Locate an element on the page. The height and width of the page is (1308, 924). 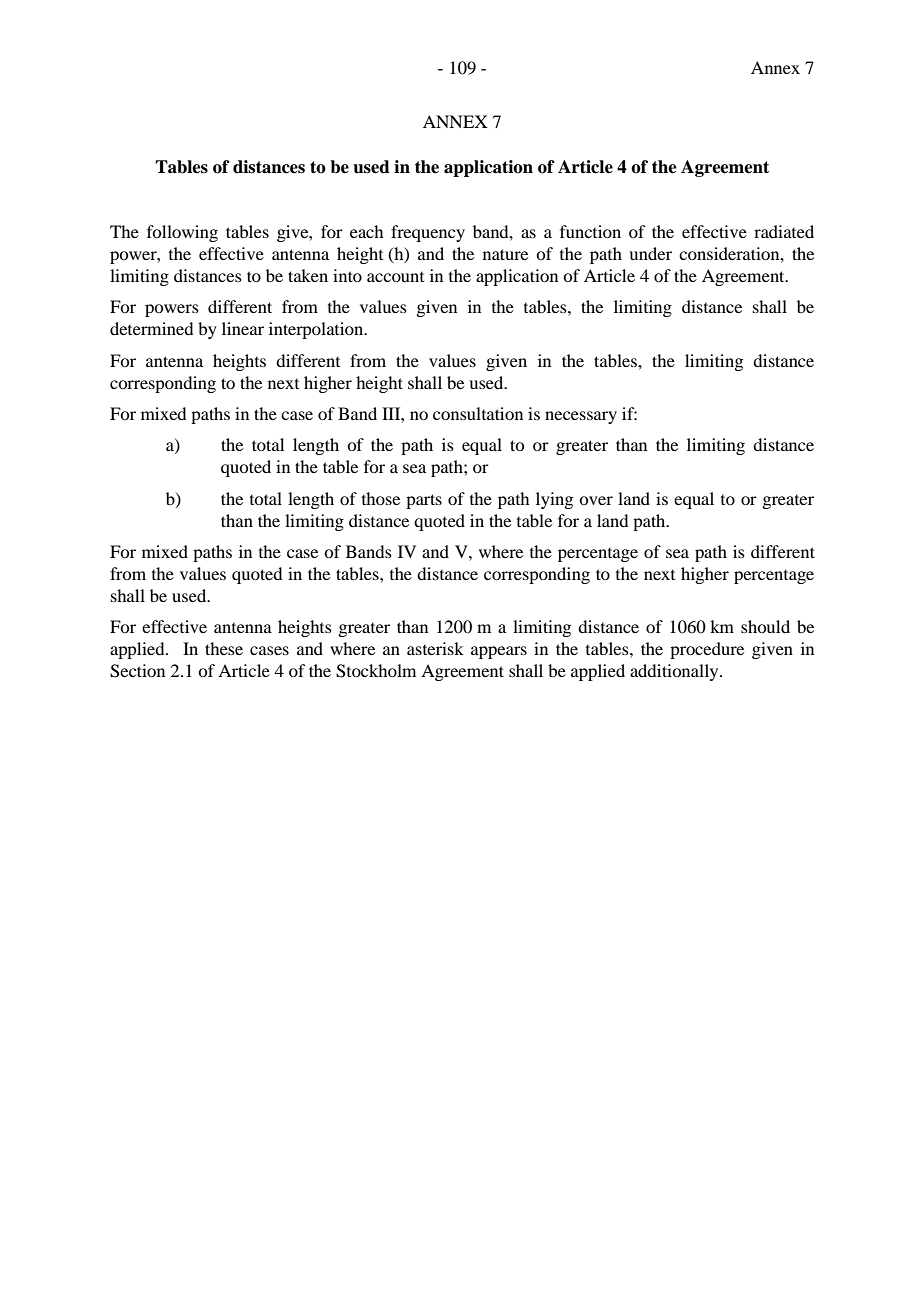
frequency is located at coordinates (428, 233).
